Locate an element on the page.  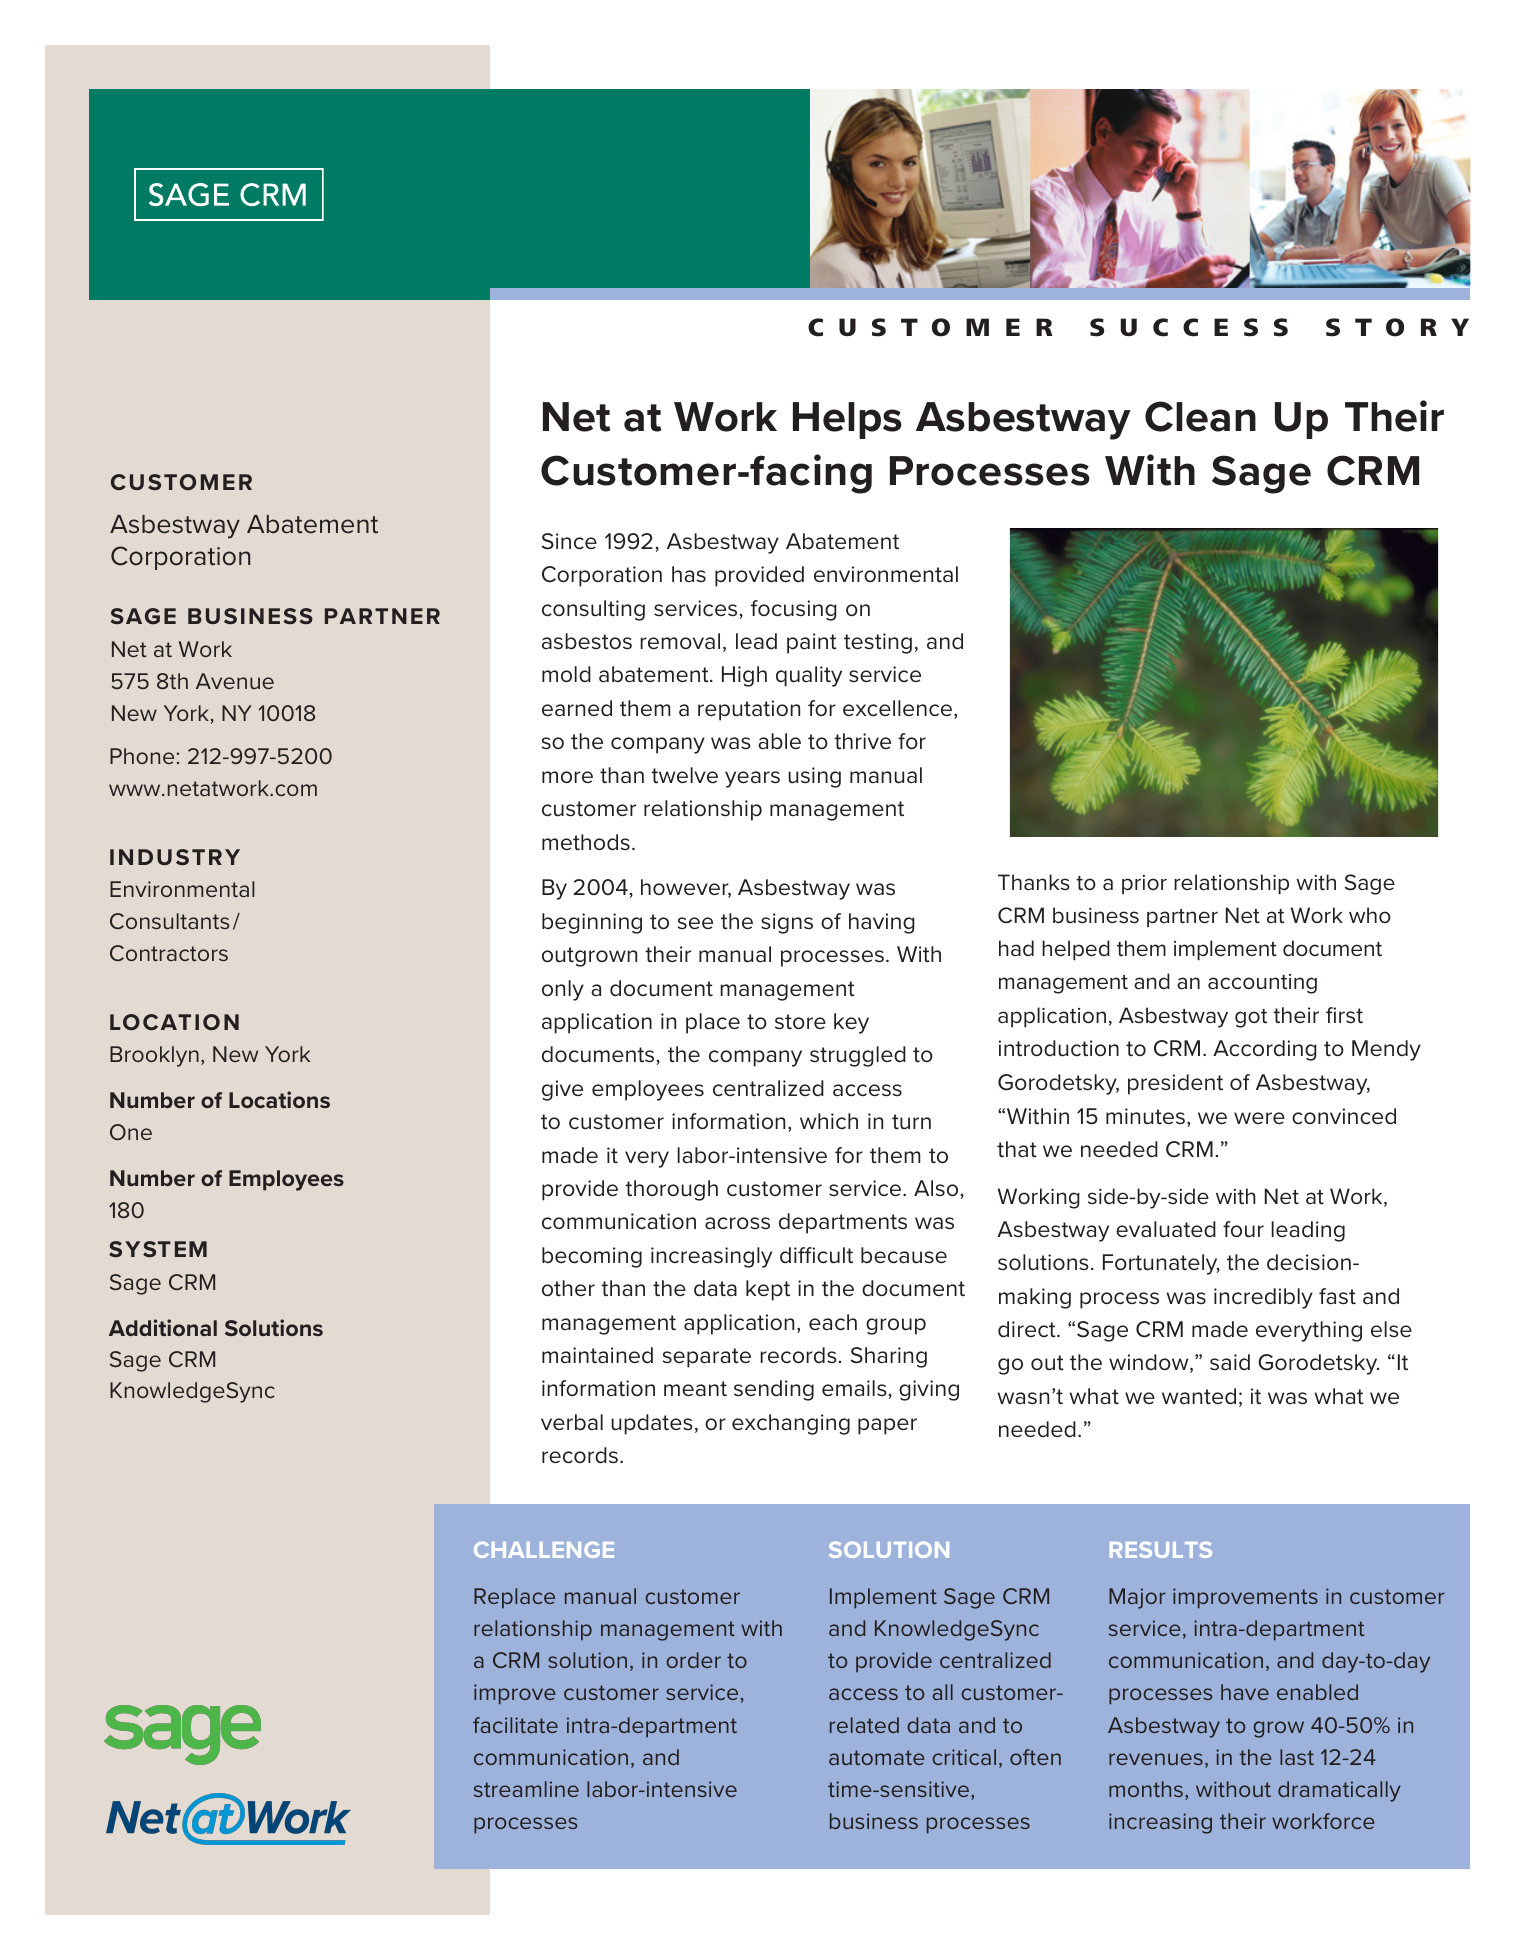
Clean is located at coordinates (1200, 416).
